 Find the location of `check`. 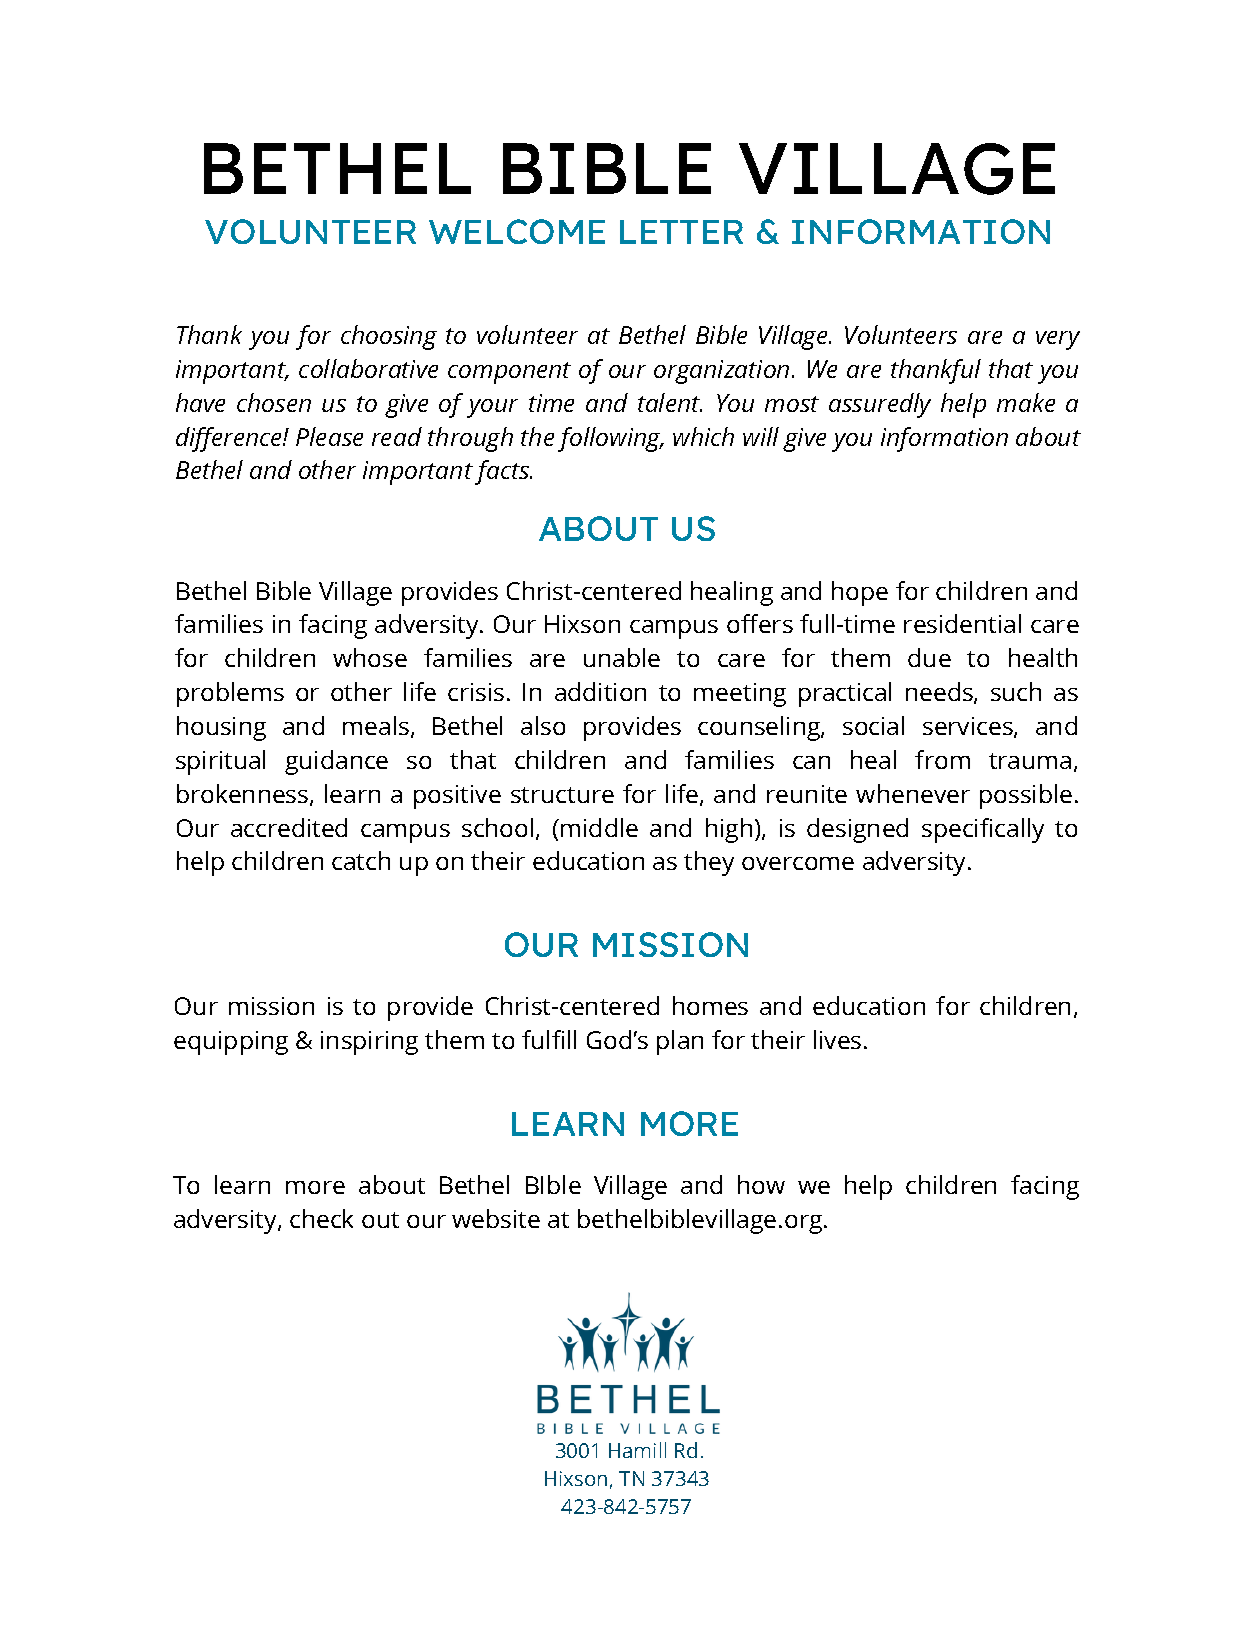

check is located at coordinates (321, 1218).
